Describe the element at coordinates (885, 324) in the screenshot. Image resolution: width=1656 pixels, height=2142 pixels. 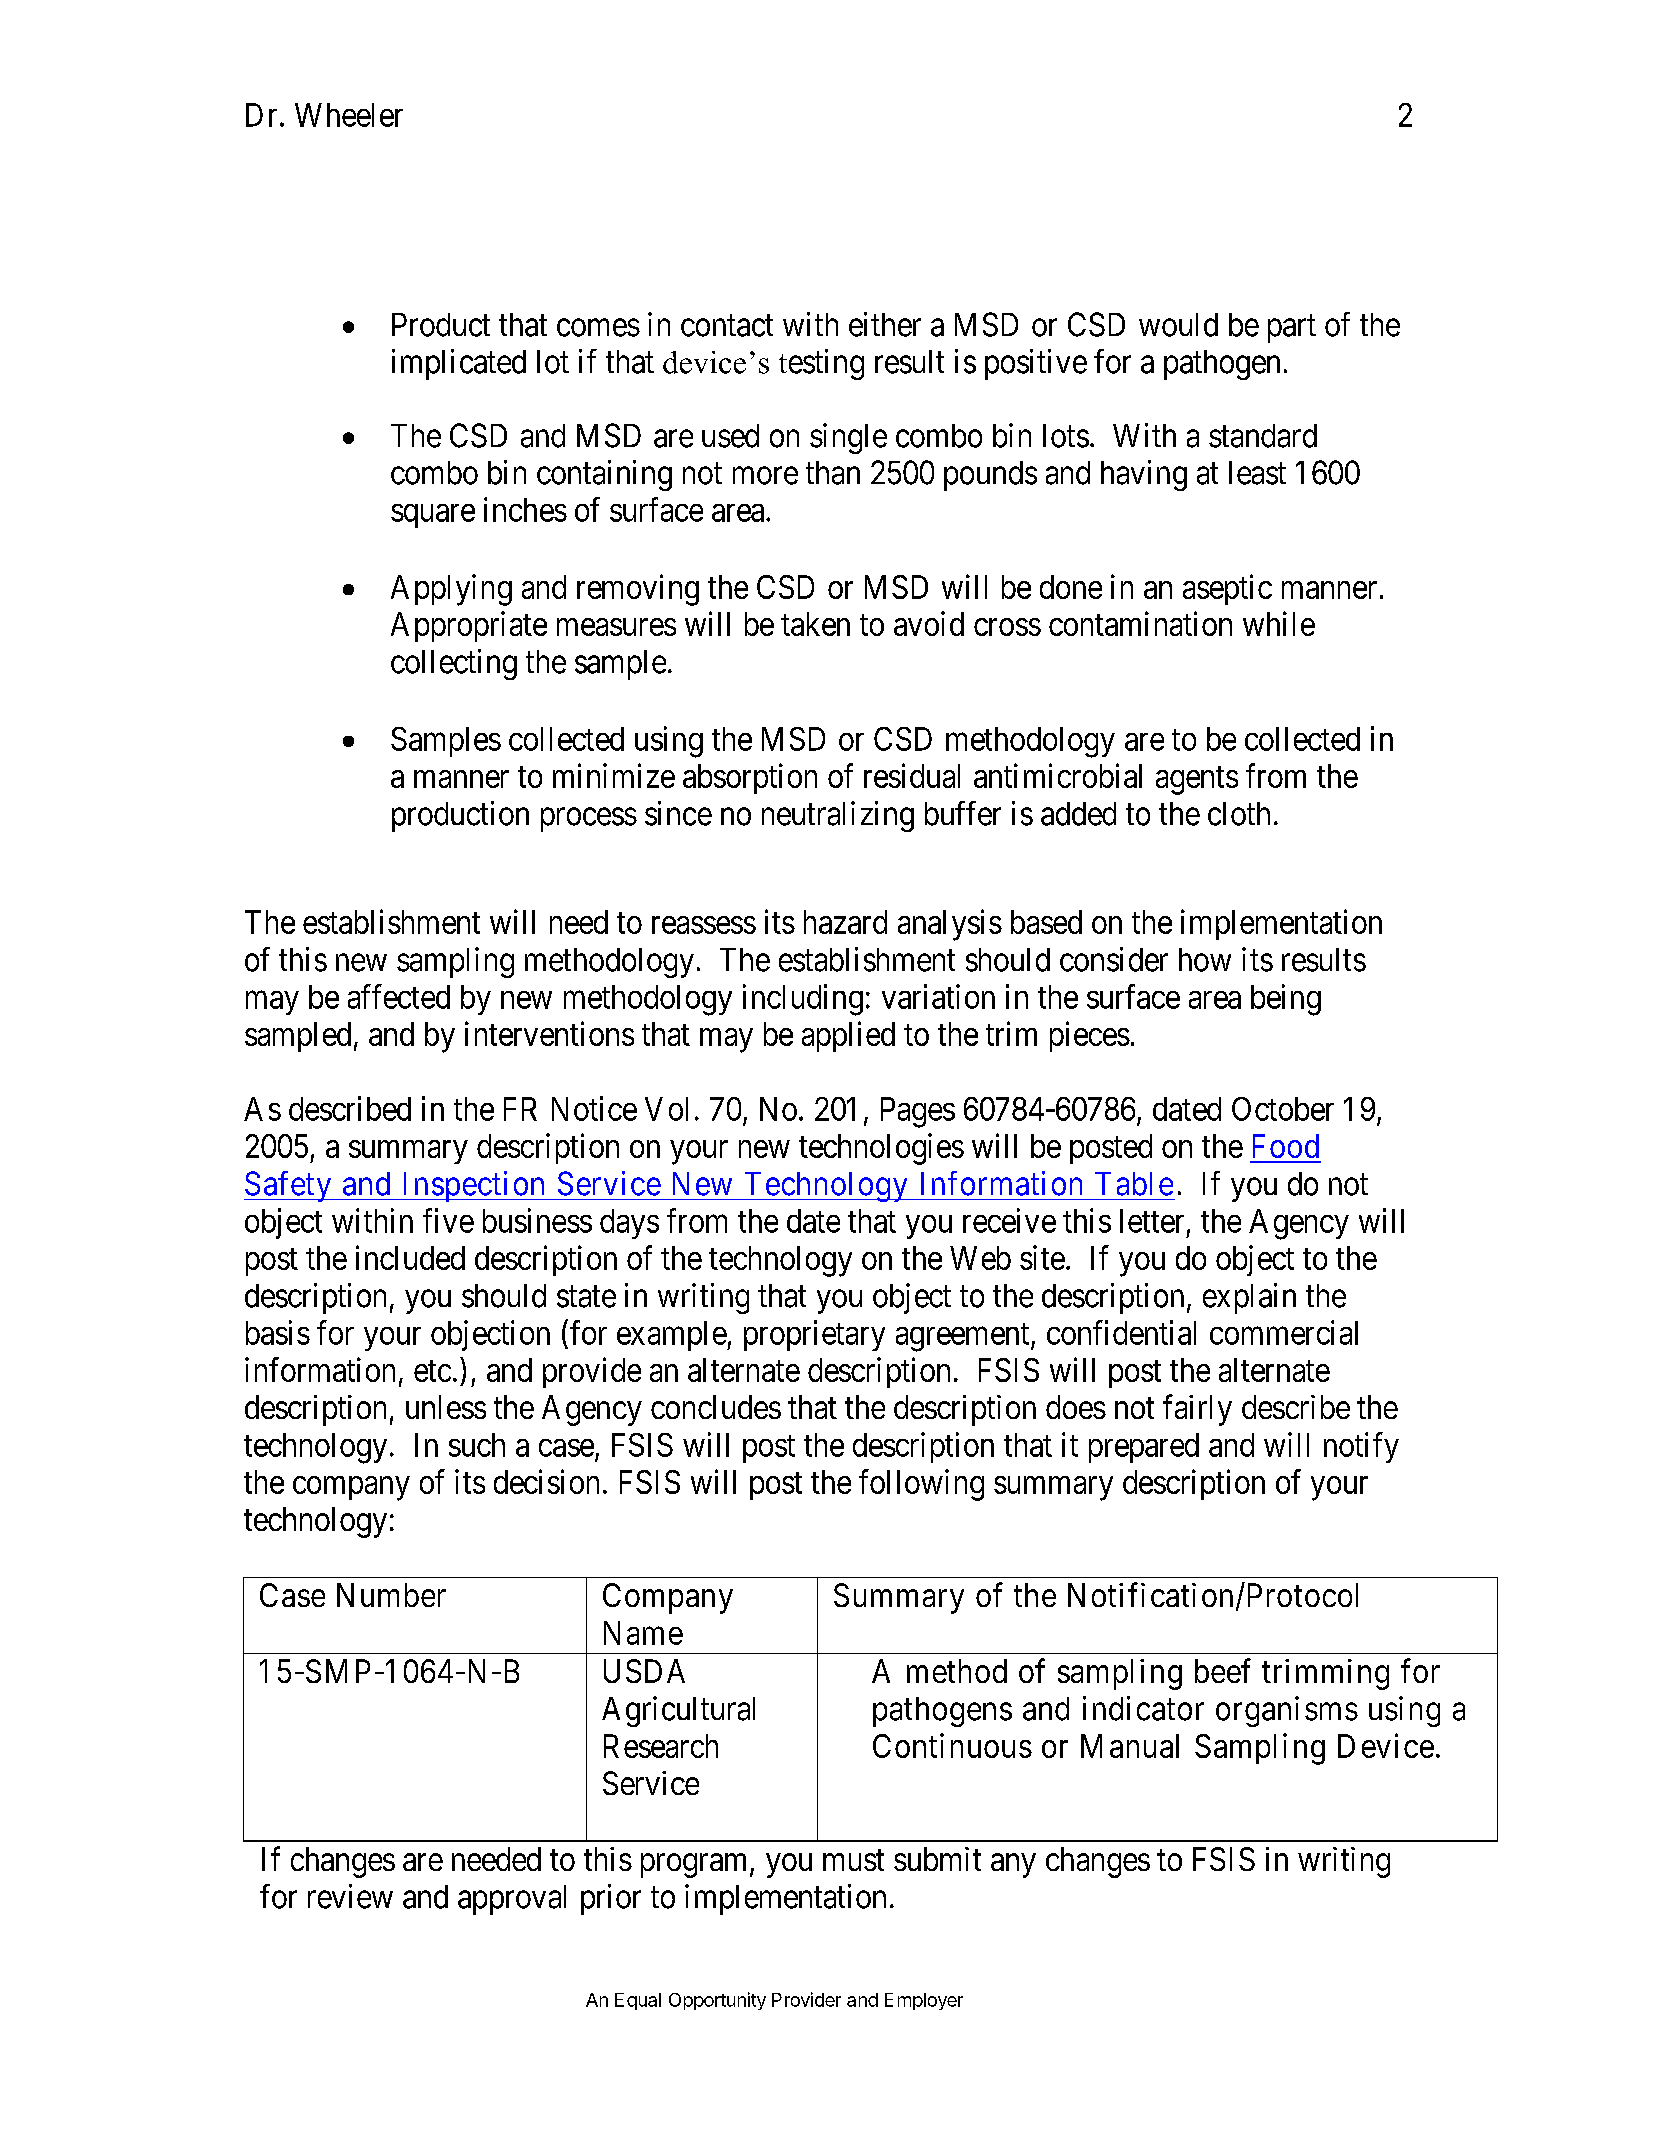
I see `either` at that location.
